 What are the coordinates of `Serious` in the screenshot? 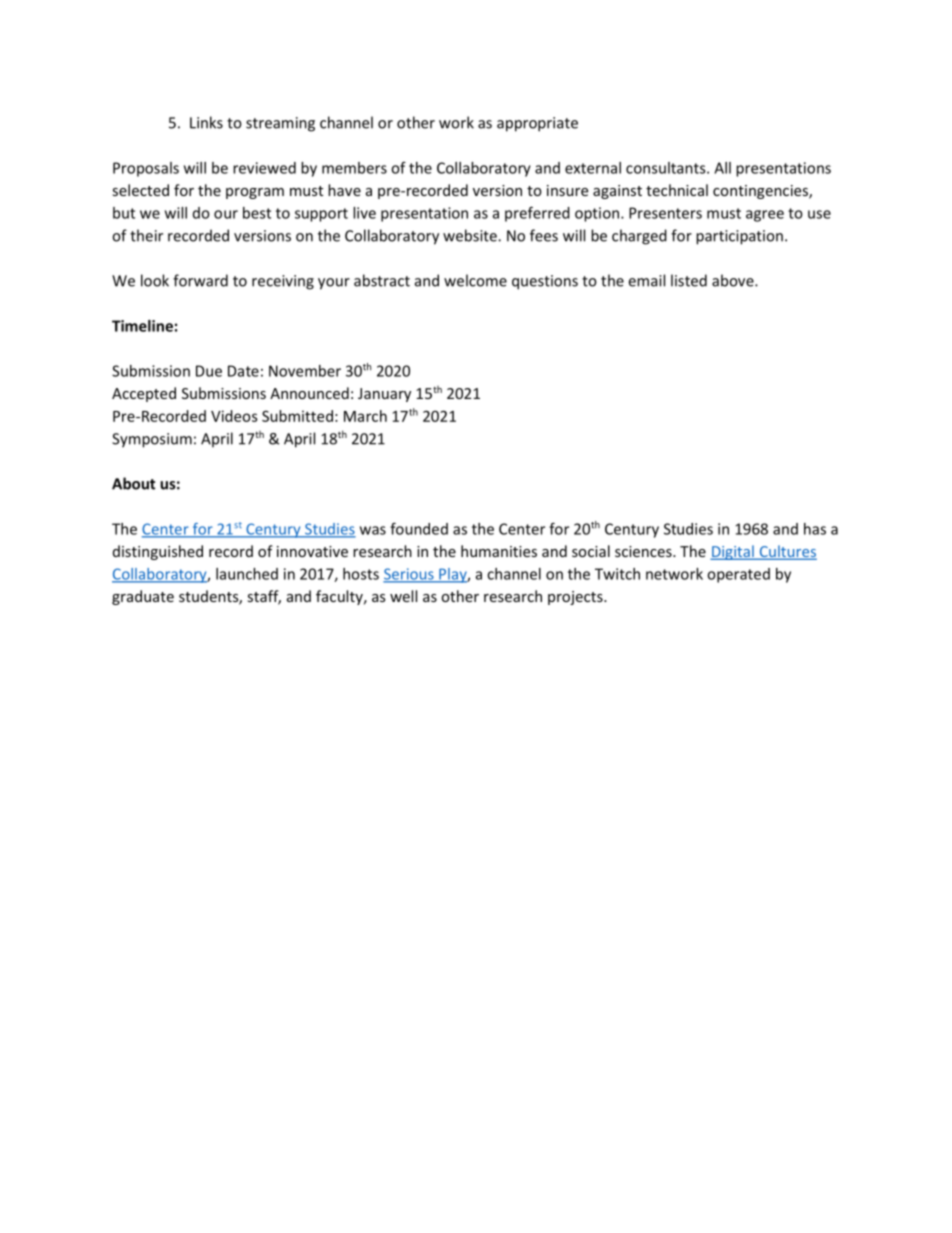 It's located at (409, 575).
